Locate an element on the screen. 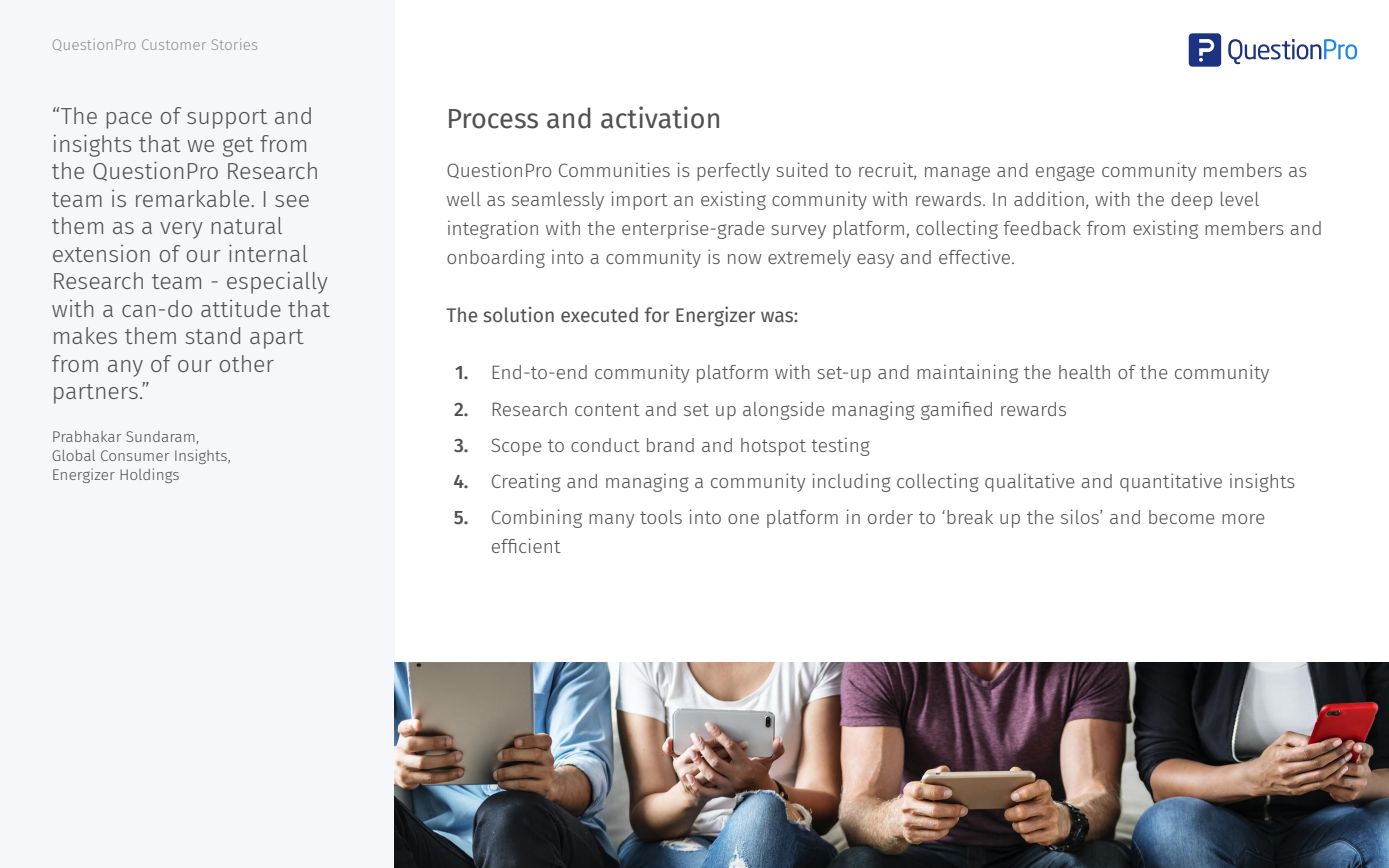 This screenshot has height=868, width=1389. now is located at coordinates (744, 259).
